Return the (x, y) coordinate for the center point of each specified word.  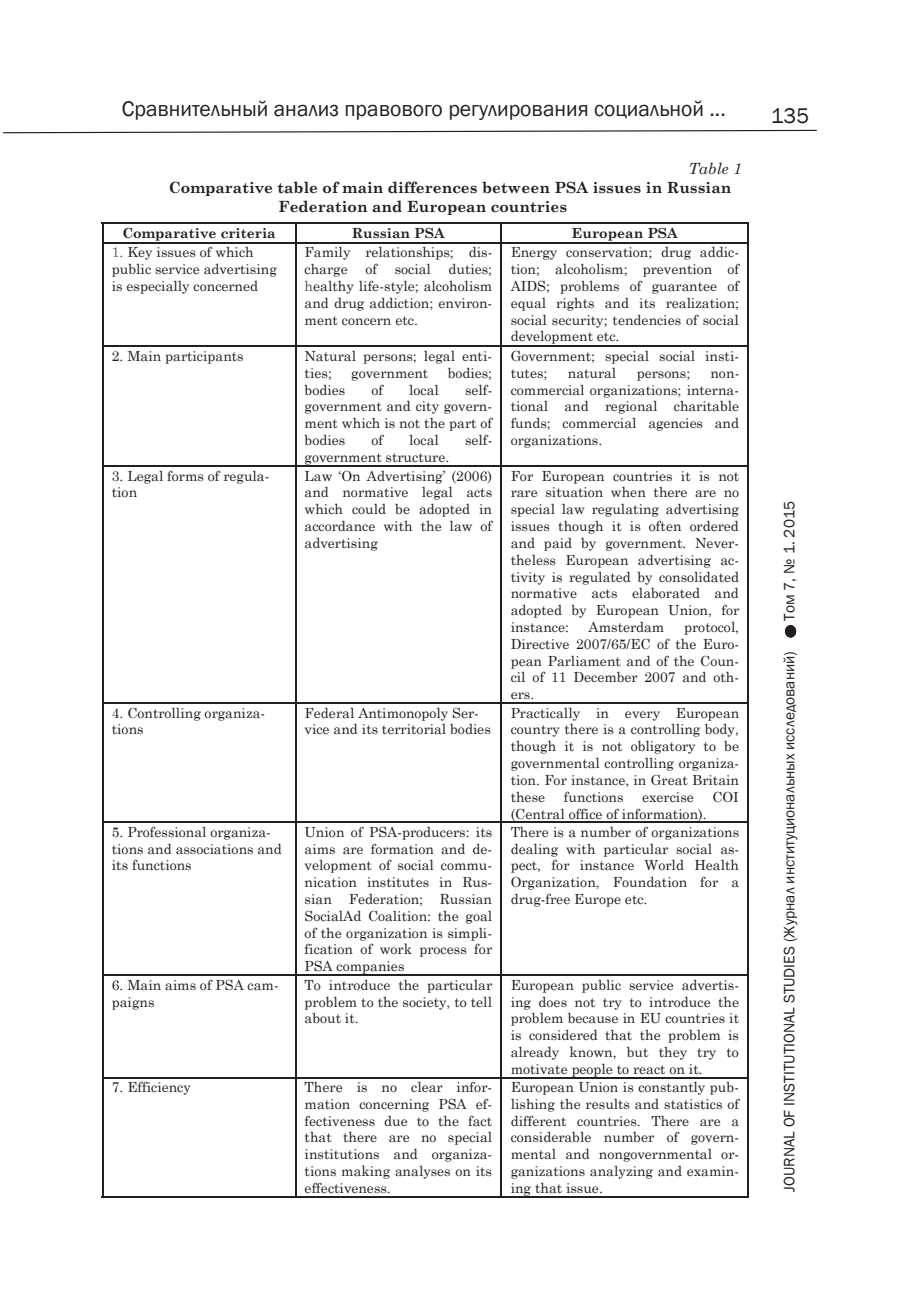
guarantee (684, 288)
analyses (422, 1172)
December (606, 677)
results (608, 1104)
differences (432, 187)
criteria (248, 233)
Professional (167, 831)
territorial (414, 729)
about (323, 1018)
